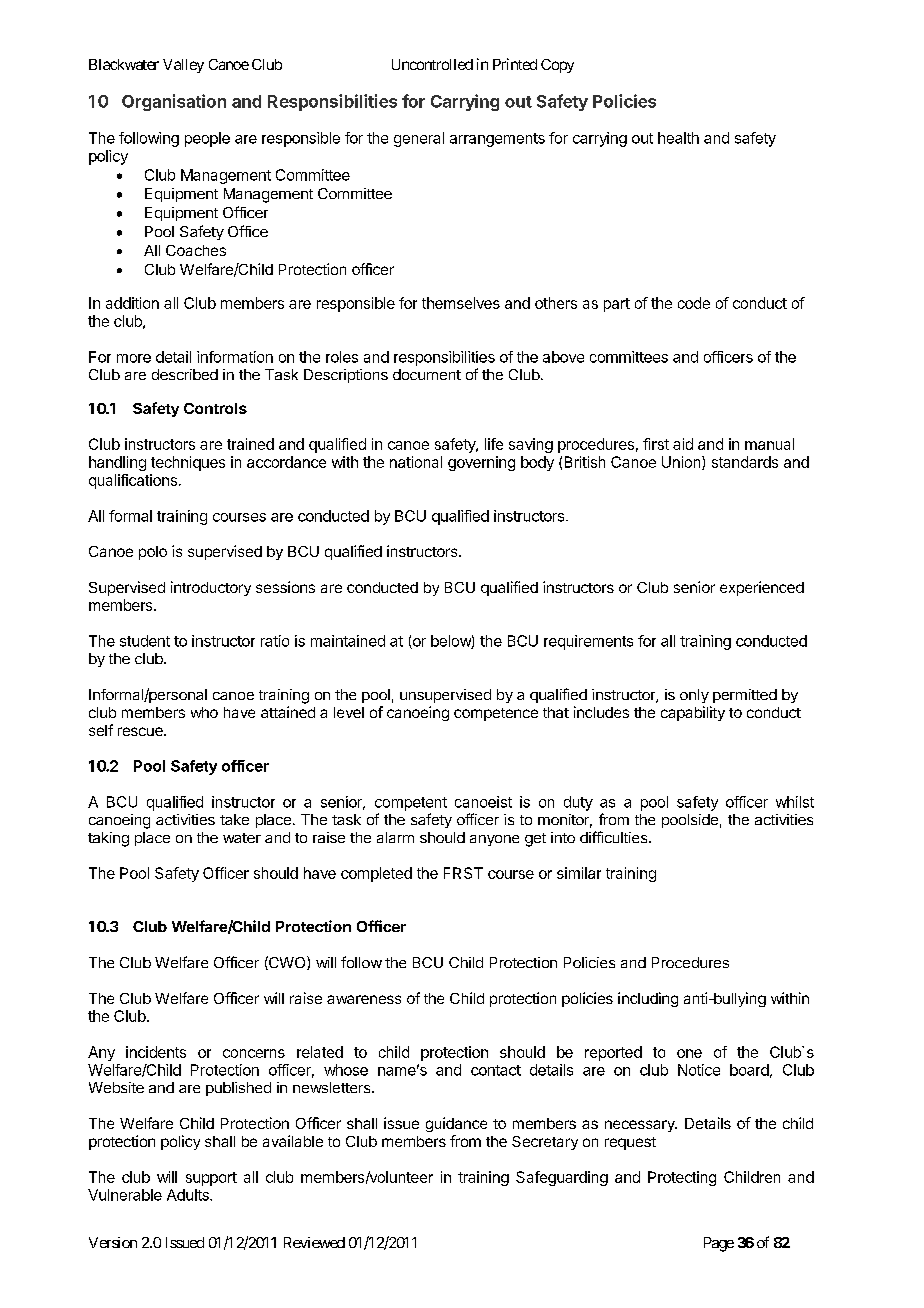  Describe the element at coordinates (189, 1195) in the document. I see `Adults` at that location.
